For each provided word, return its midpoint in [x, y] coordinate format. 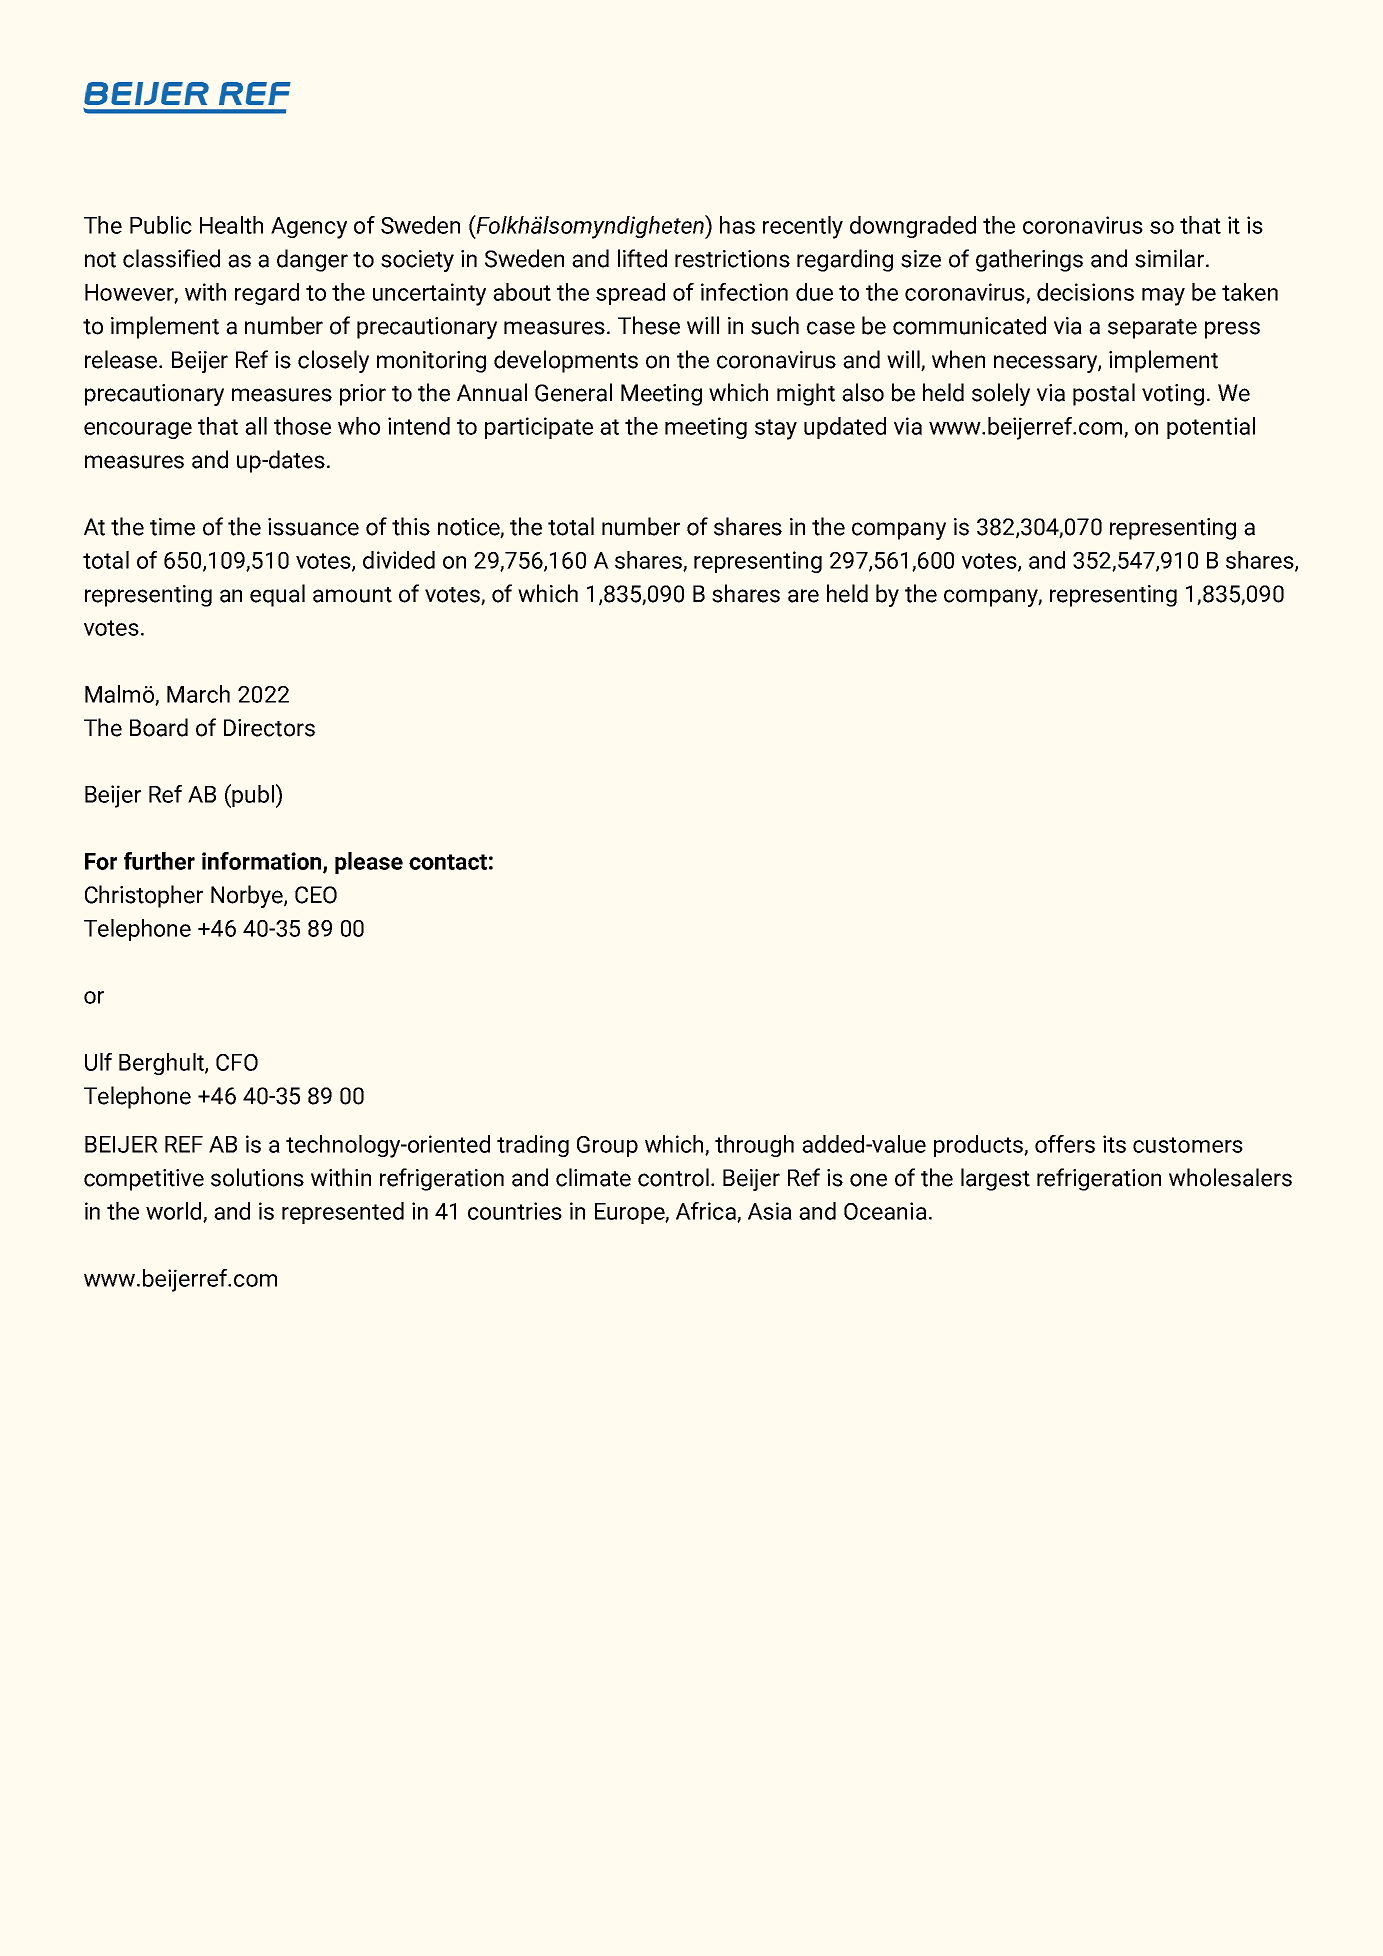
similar [1171, 258]
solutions [257, 1177]
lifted [642, 258]
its [1114, 1144]
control [673, 1177]
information [263, 862]
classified [171, 258]
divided [399, 560]
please [369, 863]
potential [1211, 428]
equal [277, 595]
